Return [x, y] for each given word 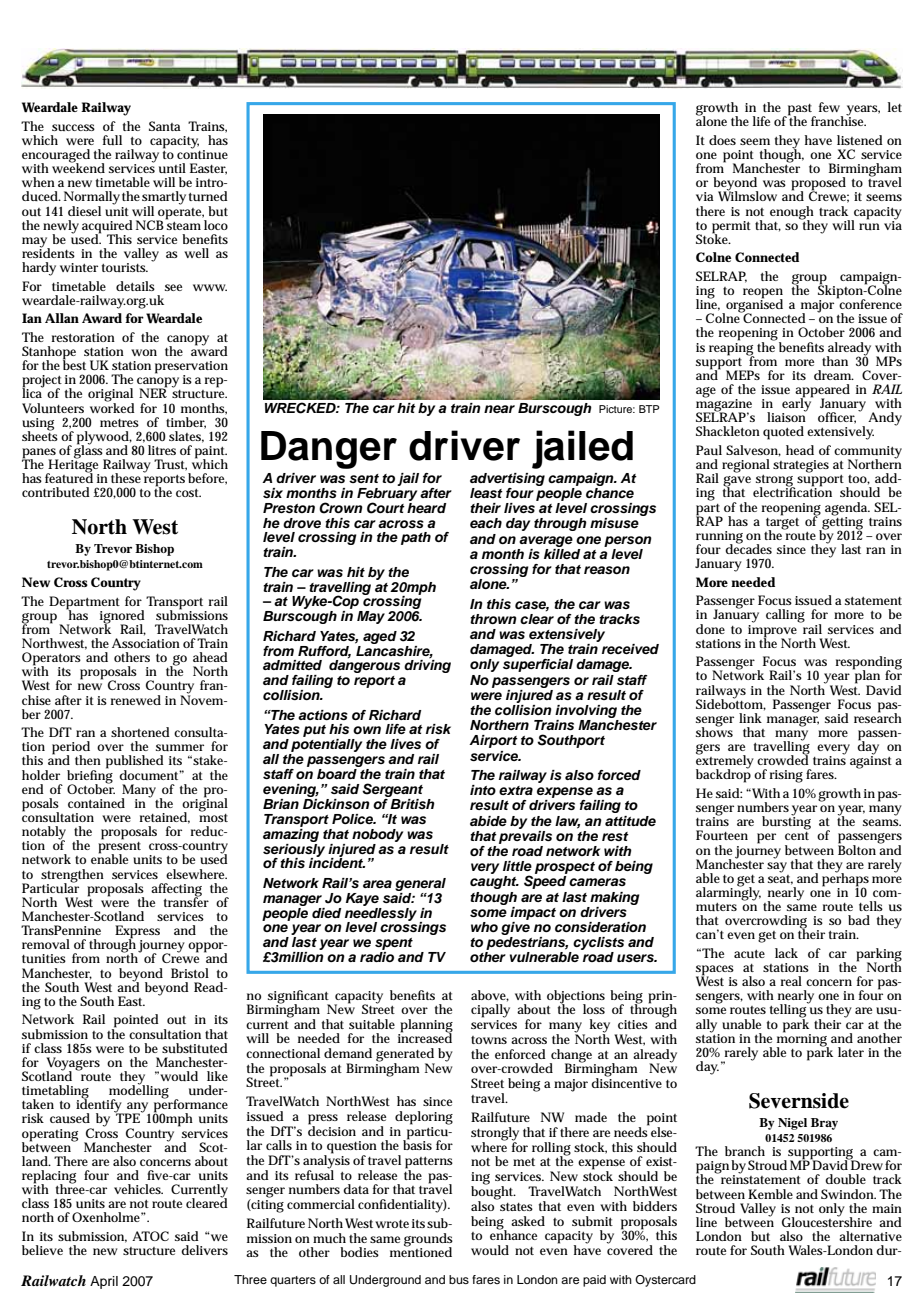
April [104, 1282]
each [486, 523]
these [126, 478]
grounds [428, 1241]
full [112, 140]
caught [494, 882]
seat [780, 878]
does [722, 140]
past [800, 111]
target [782, 523]
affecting [176, 891]
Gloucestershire [827, 1221]
